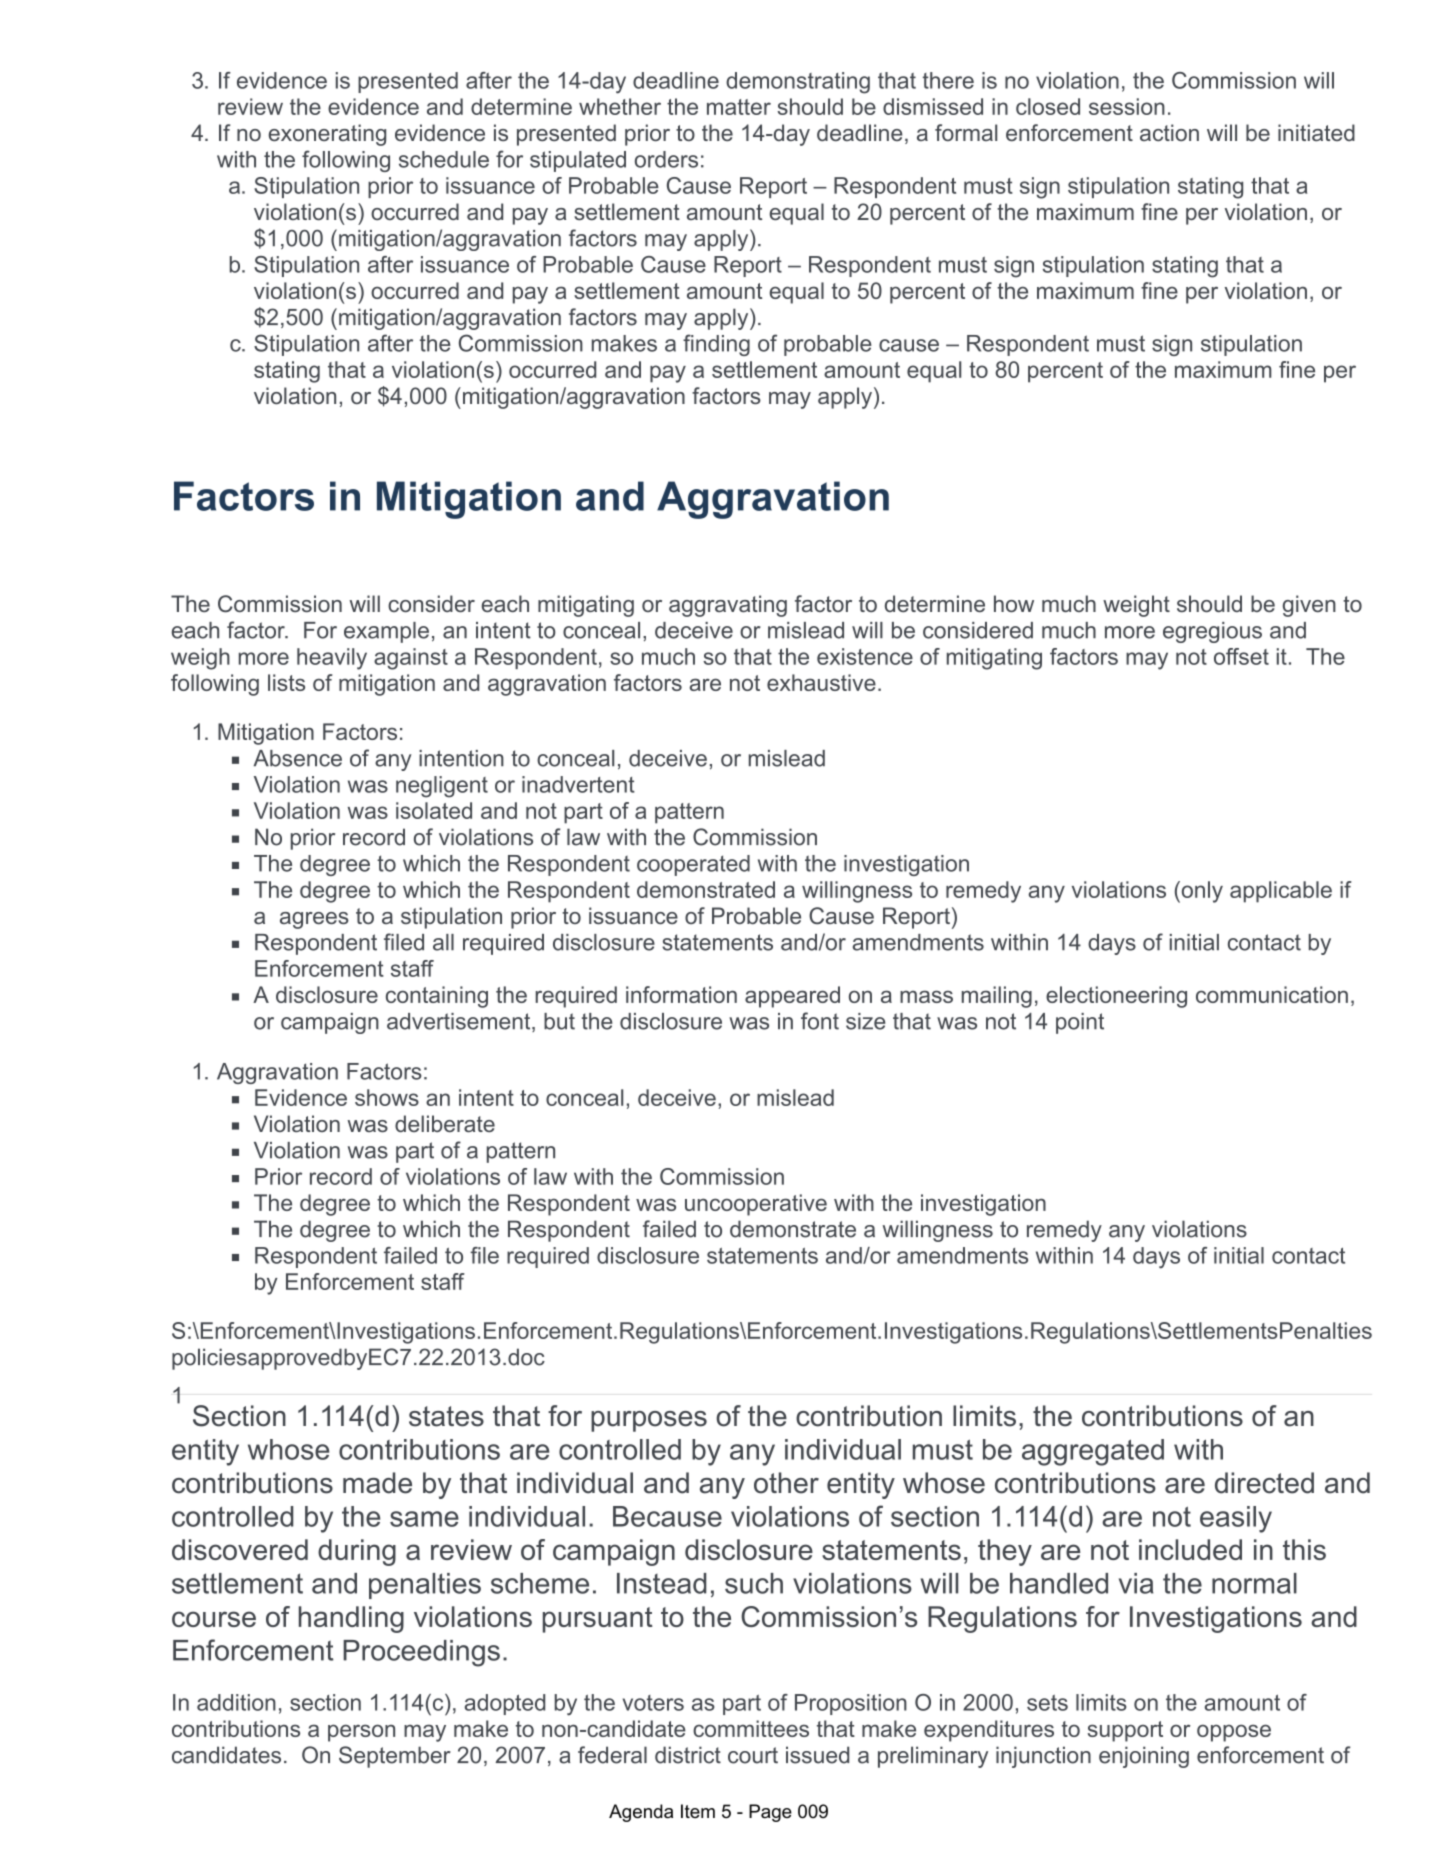  Describe the element at coordinates (332, 659) in the page. I see `heavily` at that location.
